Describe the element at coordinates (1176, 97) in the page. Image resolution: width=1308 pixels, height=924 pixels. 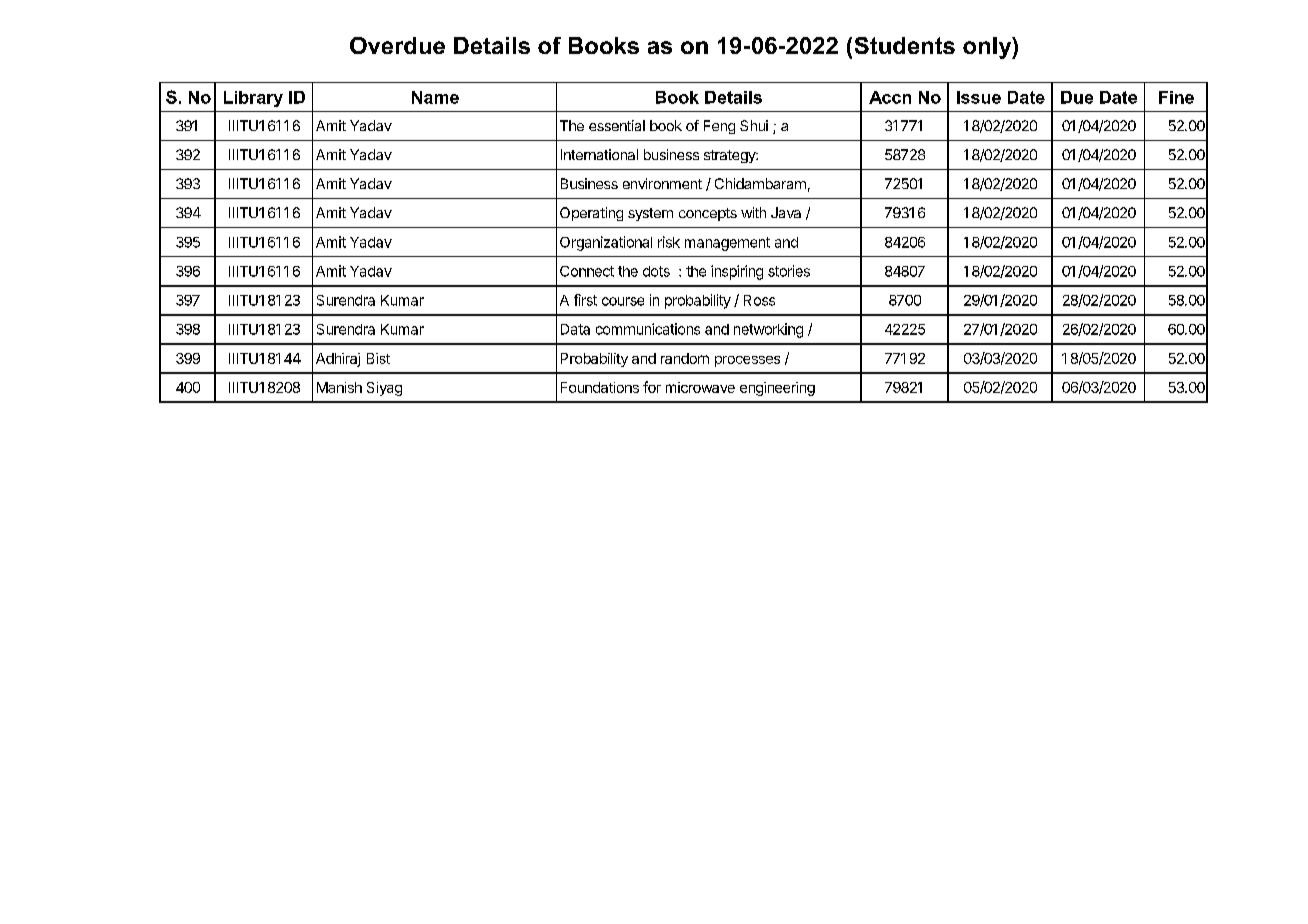
I see `Fine` at that location.
